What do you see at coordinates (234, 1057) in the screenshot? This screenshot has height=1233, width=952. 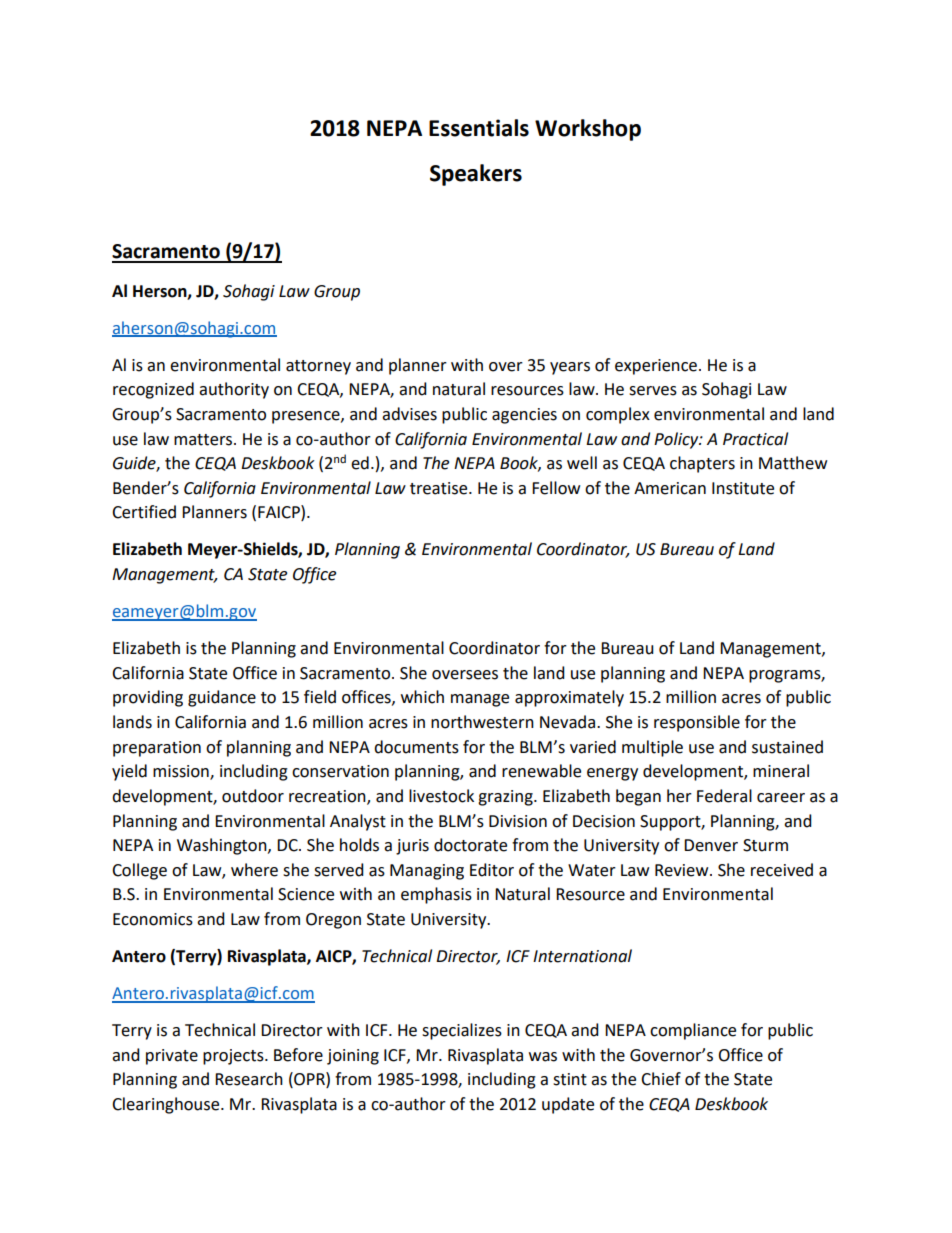 I see `projects` at bounding box center [234, 1057].
